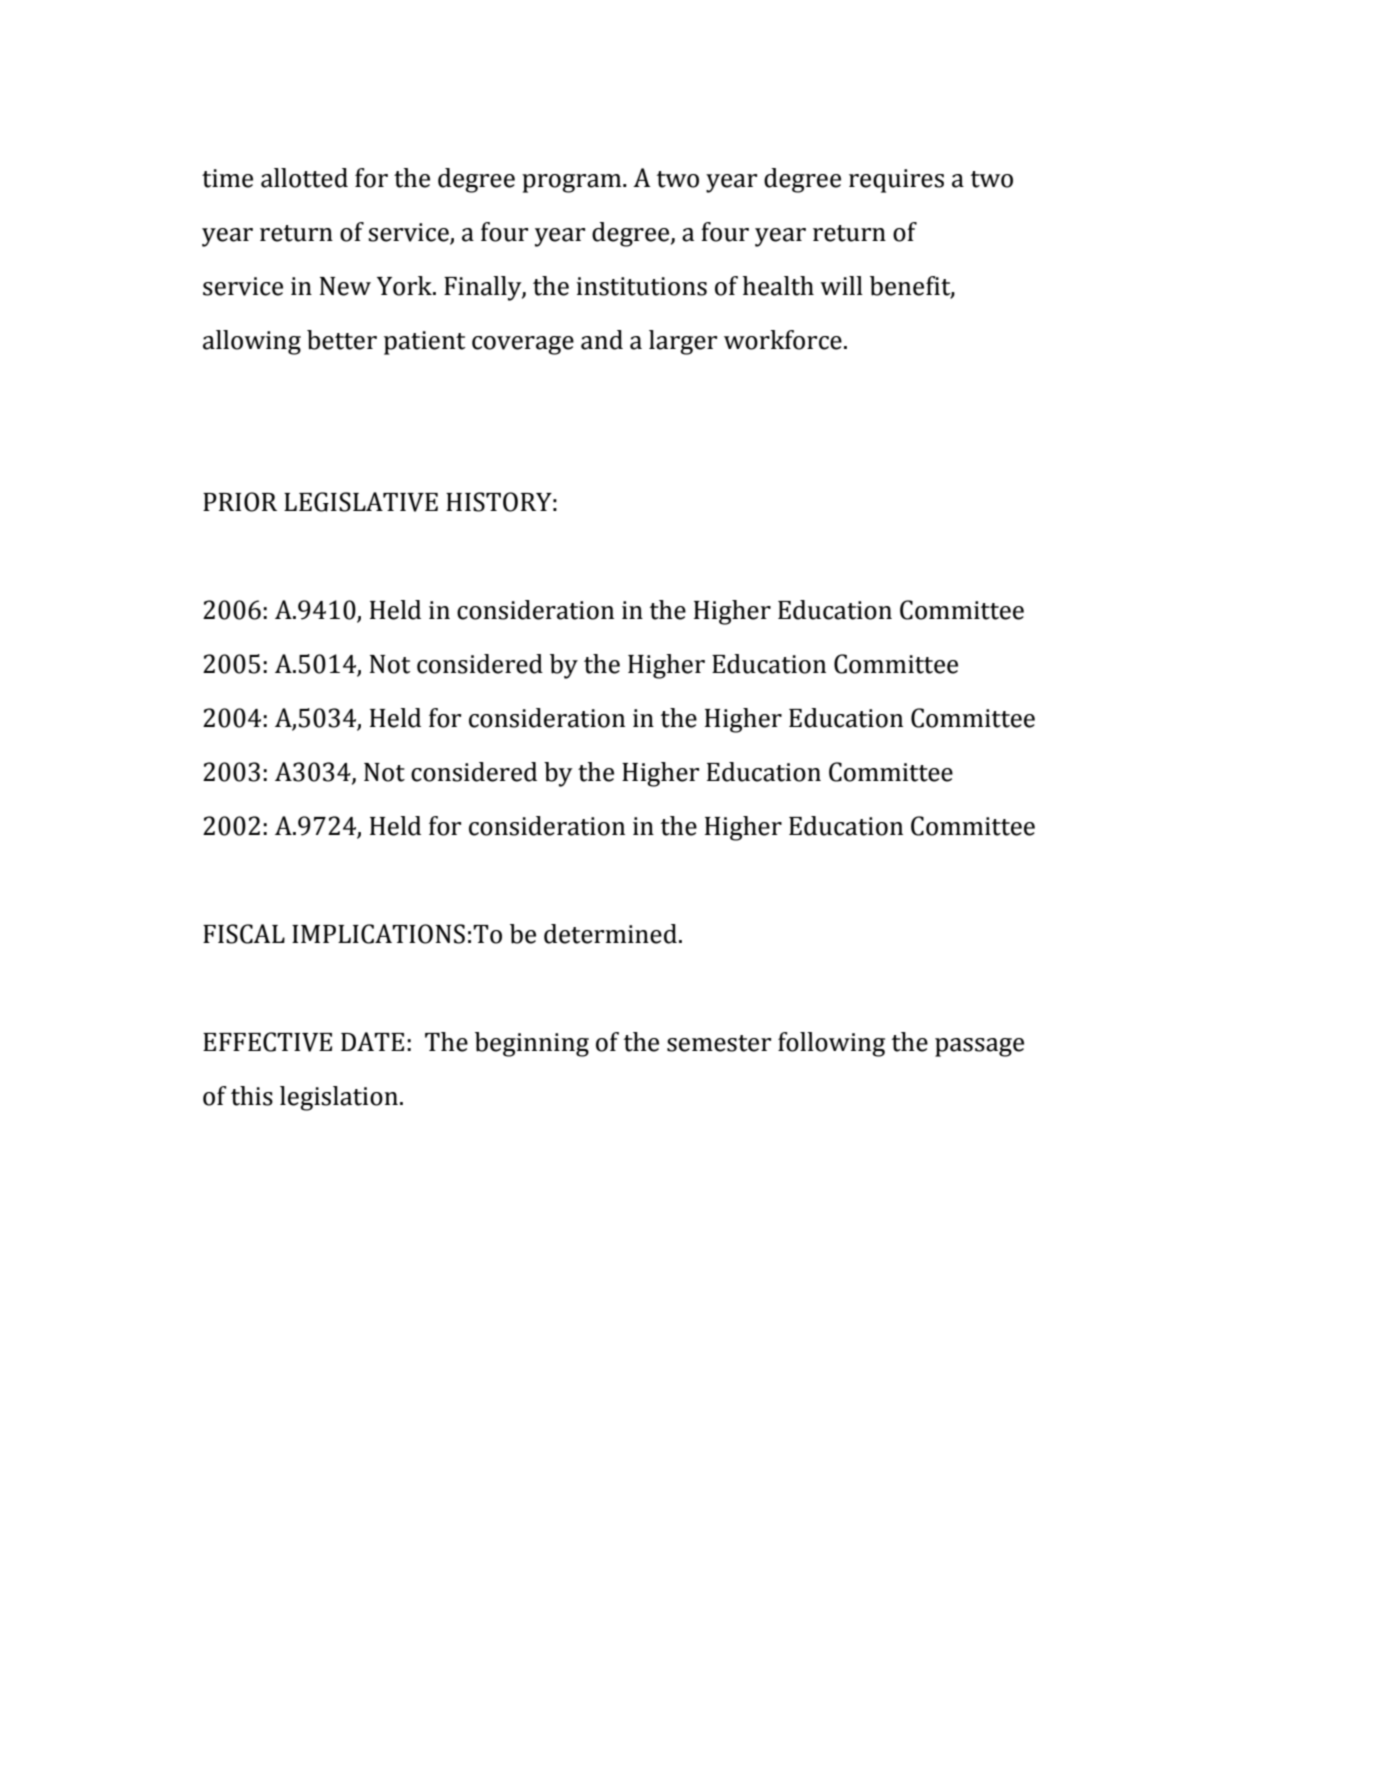  What do you see at coordinates (339, 1098) in the document?
I see `legislation` at bounding box center [339, 1098].
